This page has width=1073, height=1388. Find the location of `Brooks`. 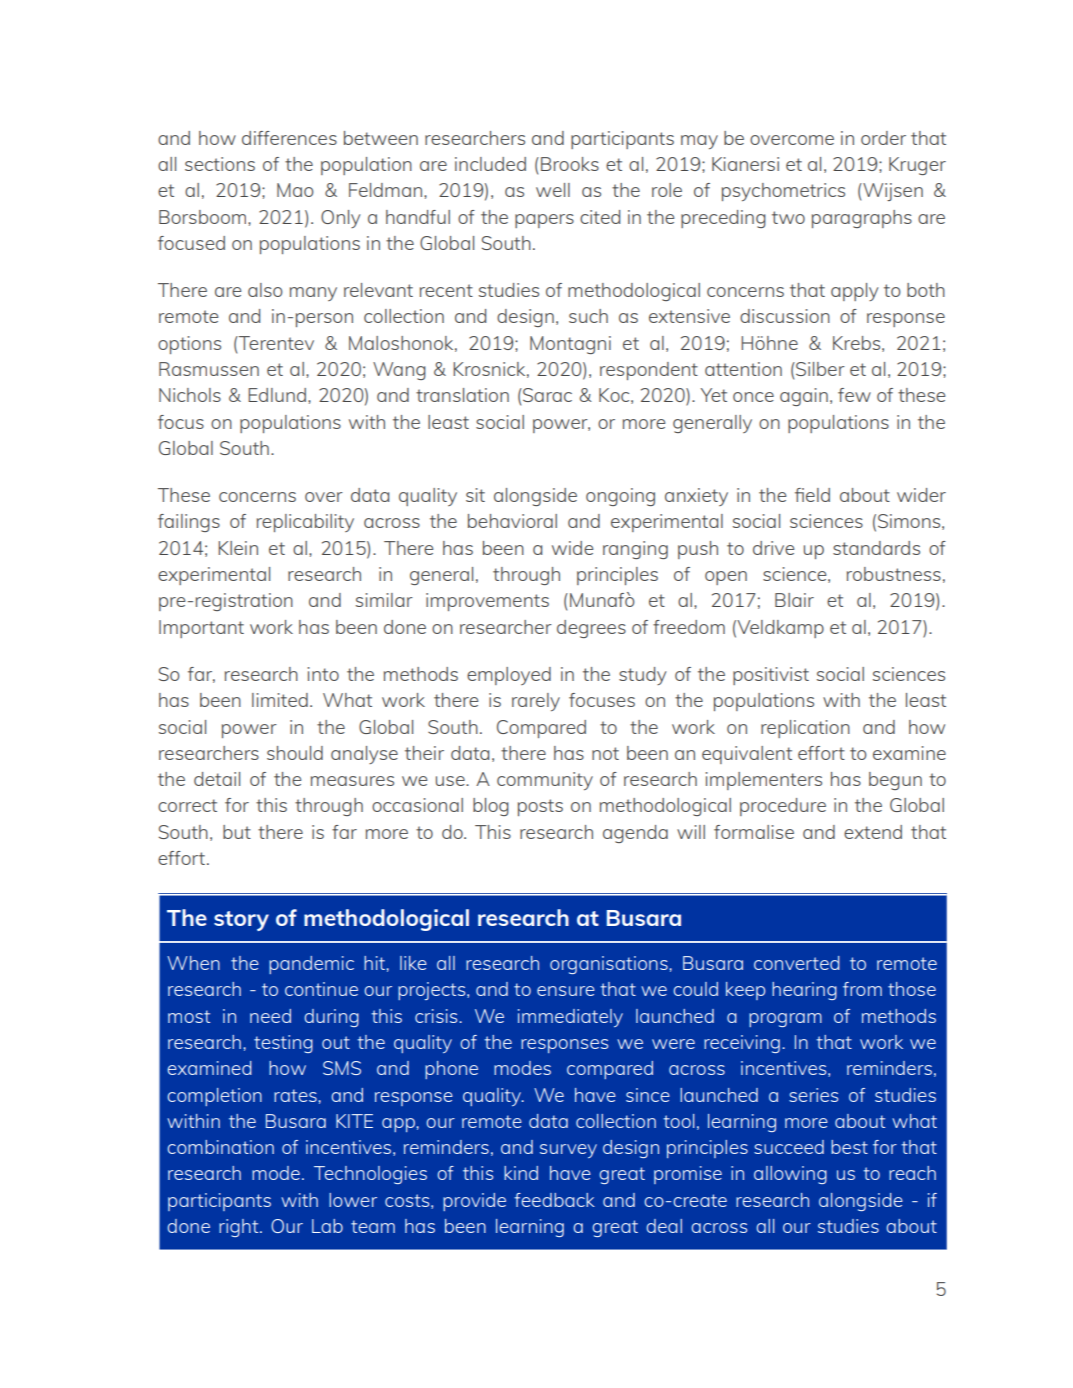

Brooks is located at coordinates (570, 164).
